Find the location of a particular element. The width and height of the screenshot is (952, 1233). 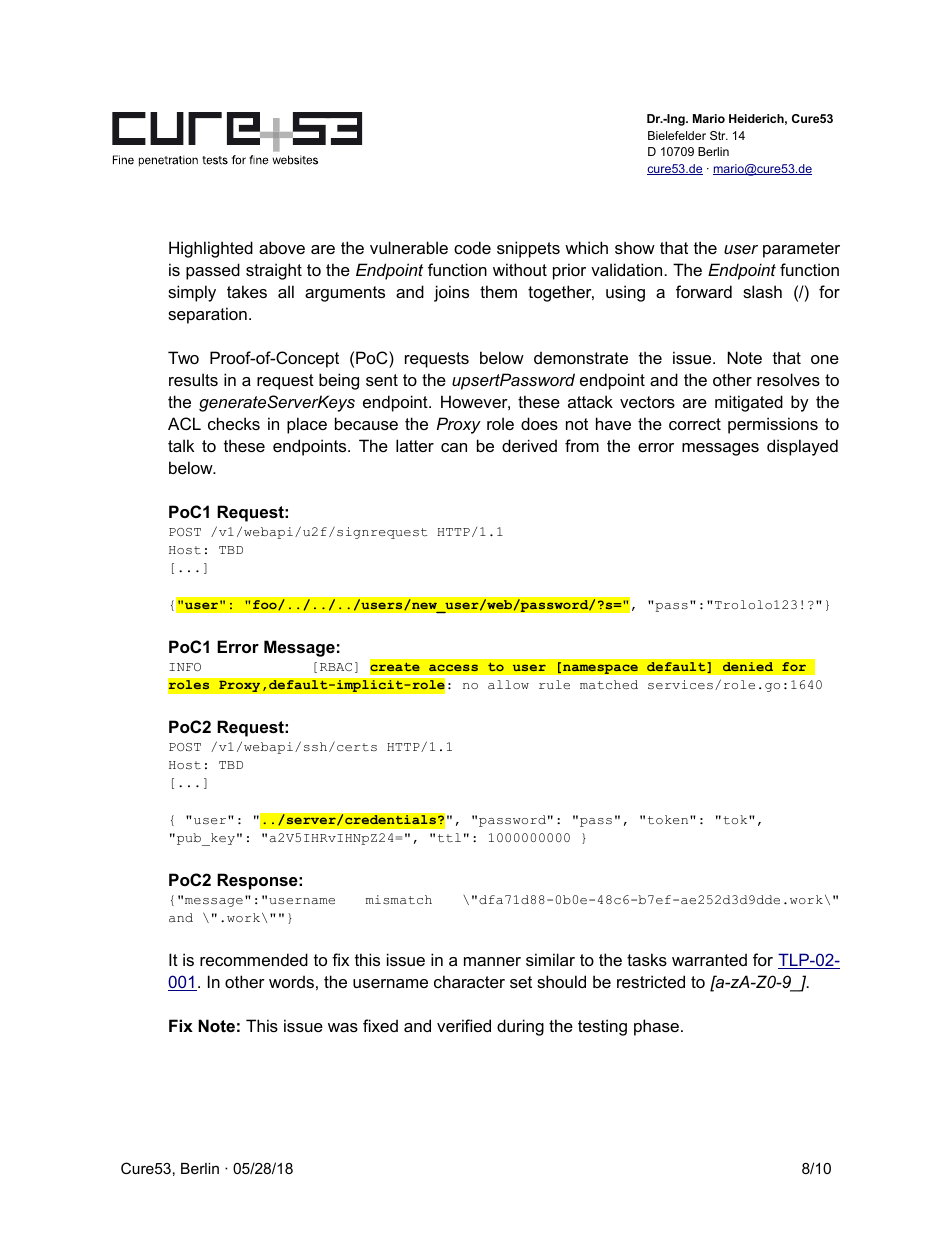

set is located at coordinates (521, 982).
